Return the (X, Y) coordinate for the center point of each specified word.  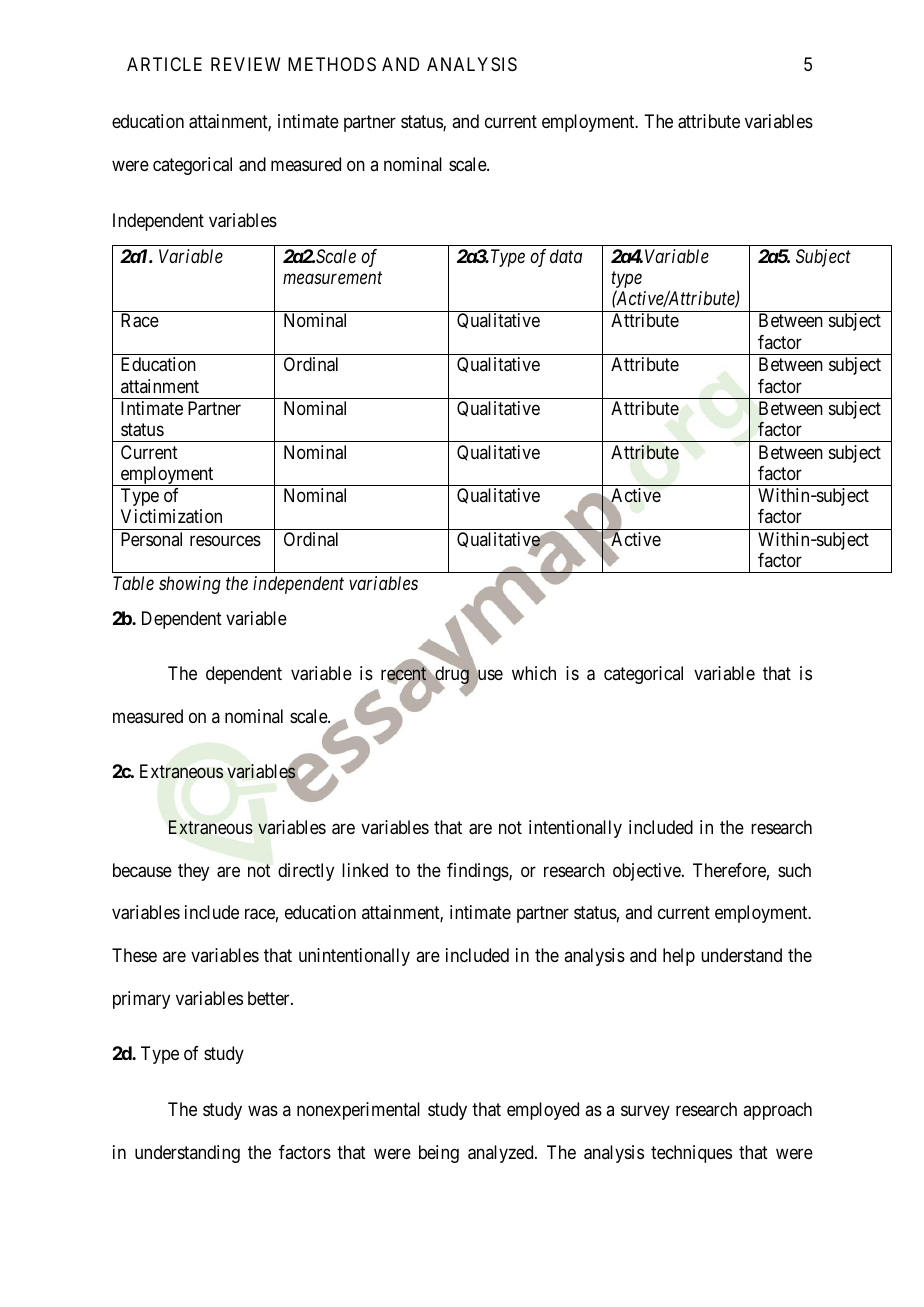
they (193, 872)
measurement (332, 278)
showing (190, 585)
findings (478, 872)
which (534, 673)
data (566, 256)
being (439, 1154)
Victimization (171, 516)
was (263, 1110)
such (794, 870)
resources (225, 540)
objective (648, 872)
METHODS (332, 64)
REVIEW (245, 64)
